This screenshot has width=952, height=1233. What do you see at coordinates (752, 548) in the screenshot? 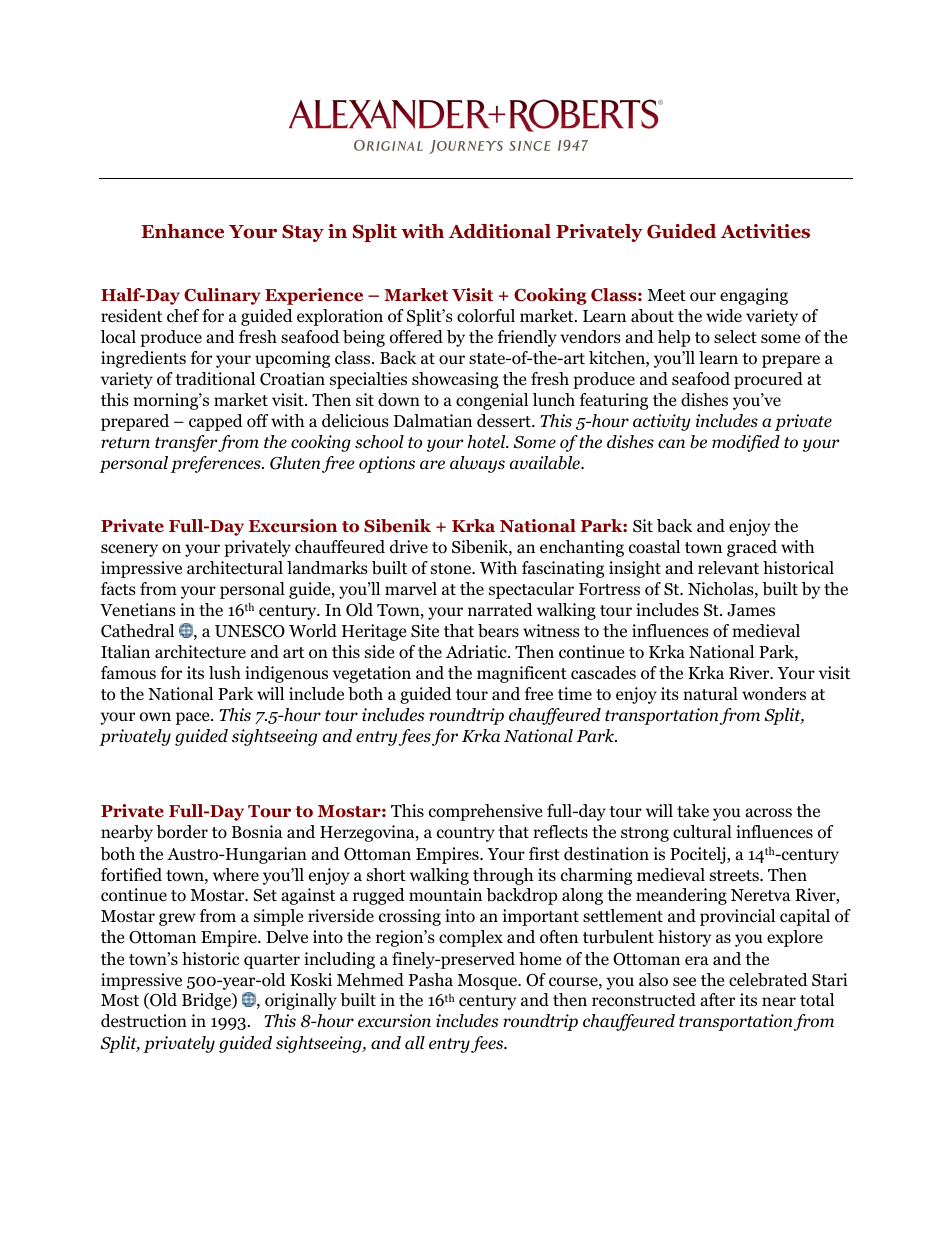
I see `graced` at bounding box center [752, 548].
